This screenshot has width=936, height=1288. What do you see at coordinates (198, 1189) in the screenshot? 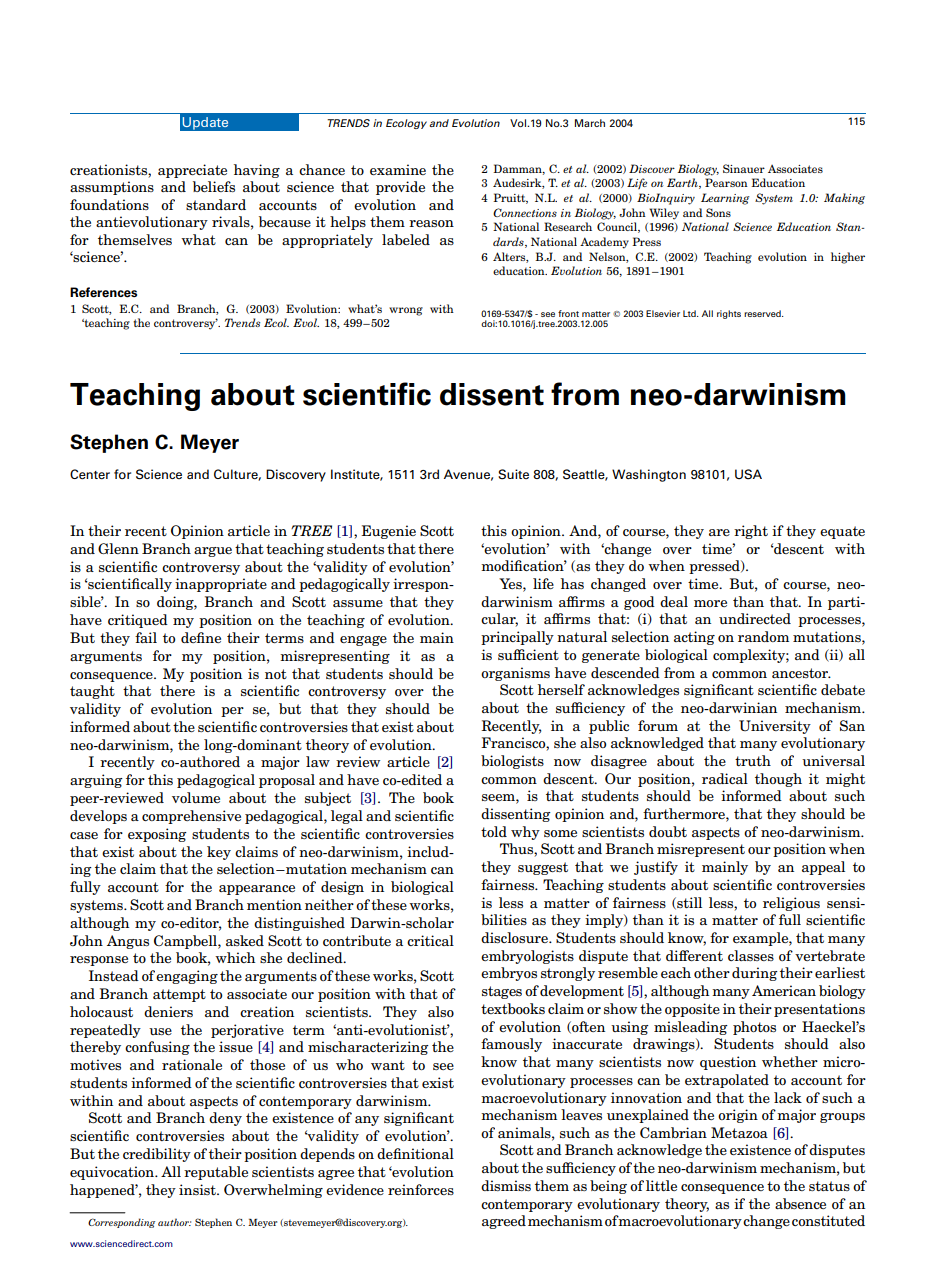
I see `insist` at bounding box center [198, 1189].
